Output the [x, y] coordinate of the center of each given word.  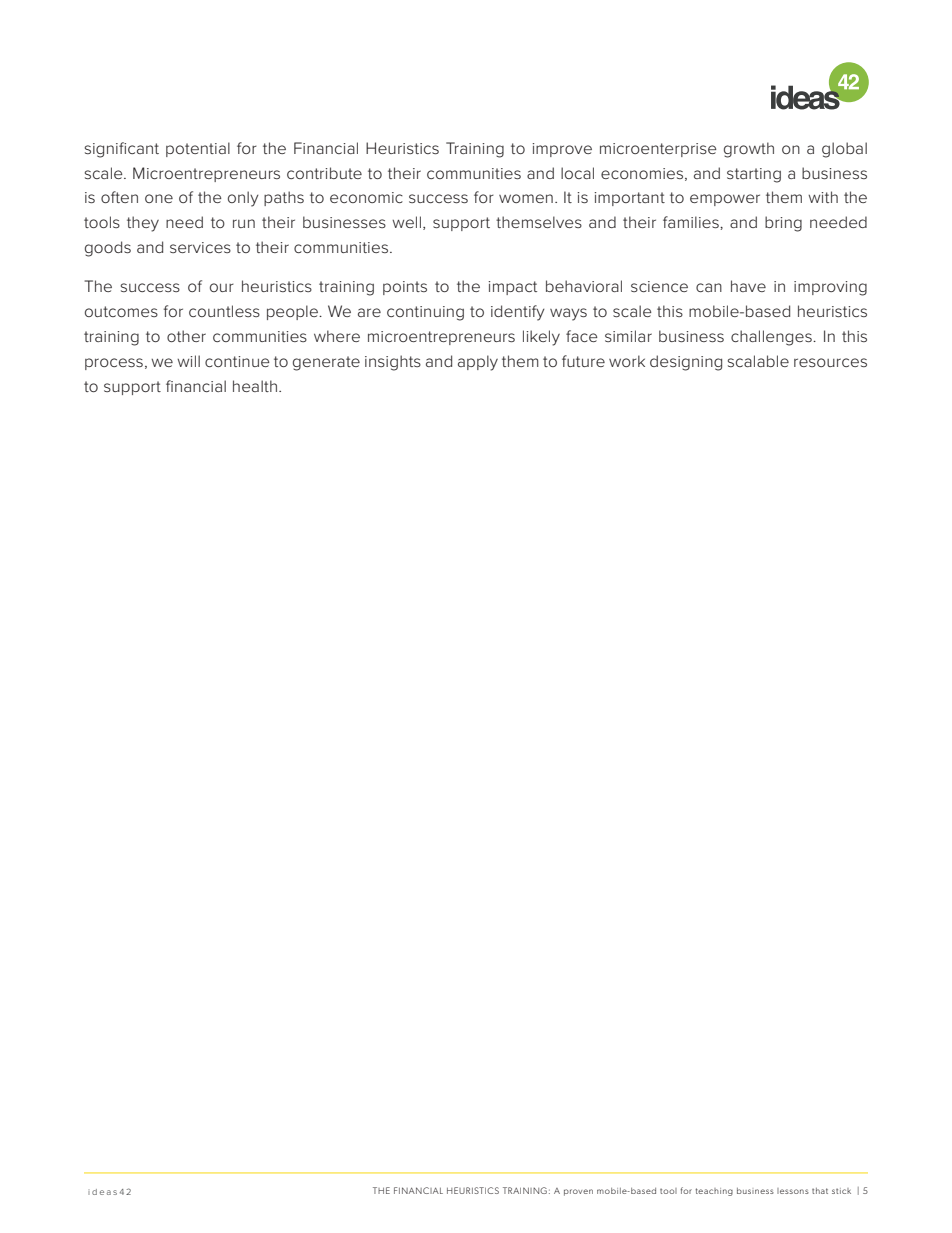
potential [198, 149]
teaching [714, 1192]
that [820, 1191]
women [526, 198]
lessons [793, 1191]
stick [841, 1191]
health [255, 386]
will [188, 361]
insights [393, 363]
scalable [758, 361]
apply [478, 363]
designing [686, 363]
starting [754, 175]
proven [578, 1192]
